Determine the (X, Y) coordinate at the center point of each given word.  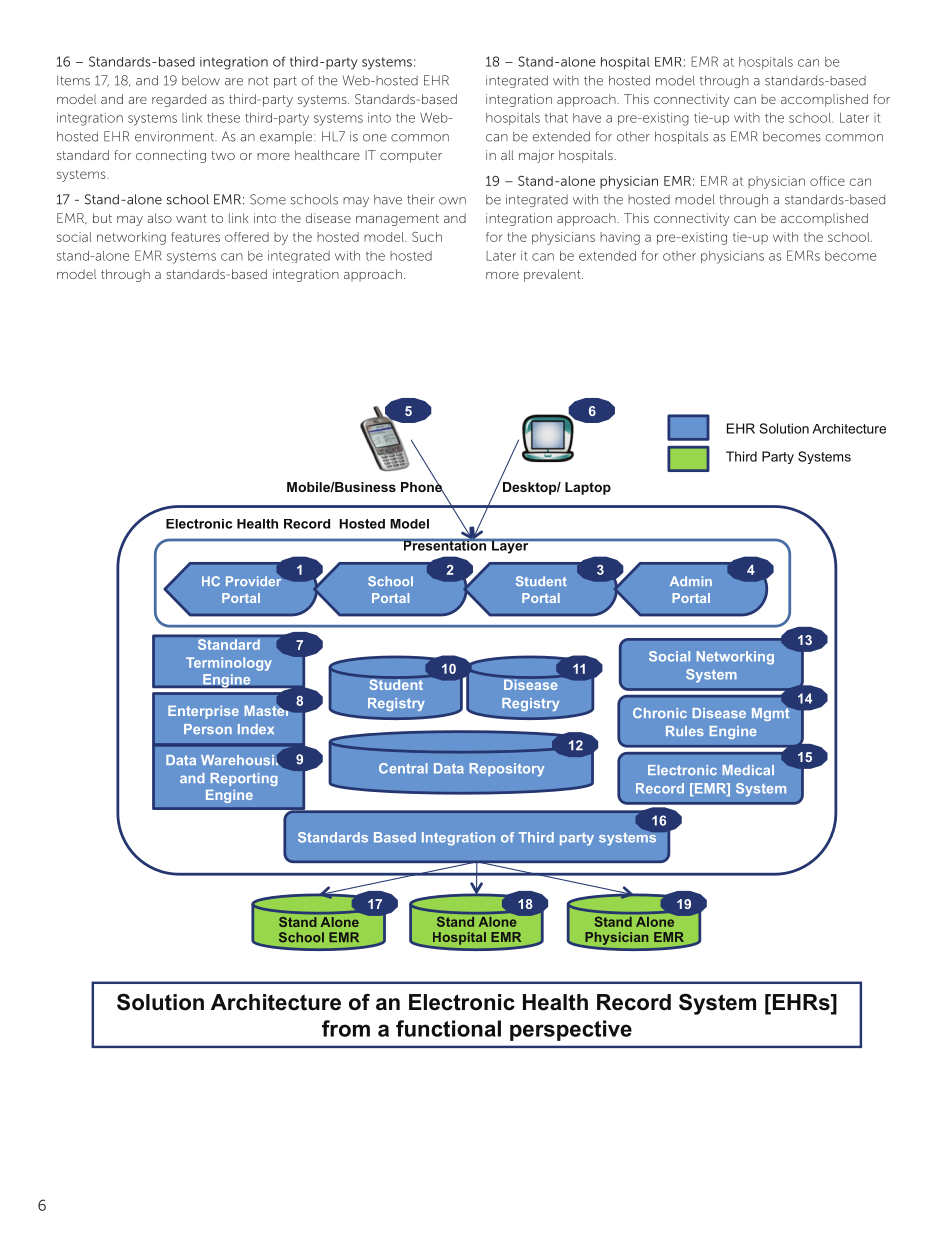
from (346, 1028)
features (195, 237)
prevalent (553, 275)
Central (403, 768)
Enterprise (203, 712)
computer (411, 157)
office (827, 181)
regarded (179, 100)
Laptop (588, 488)
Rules (685, 731)
